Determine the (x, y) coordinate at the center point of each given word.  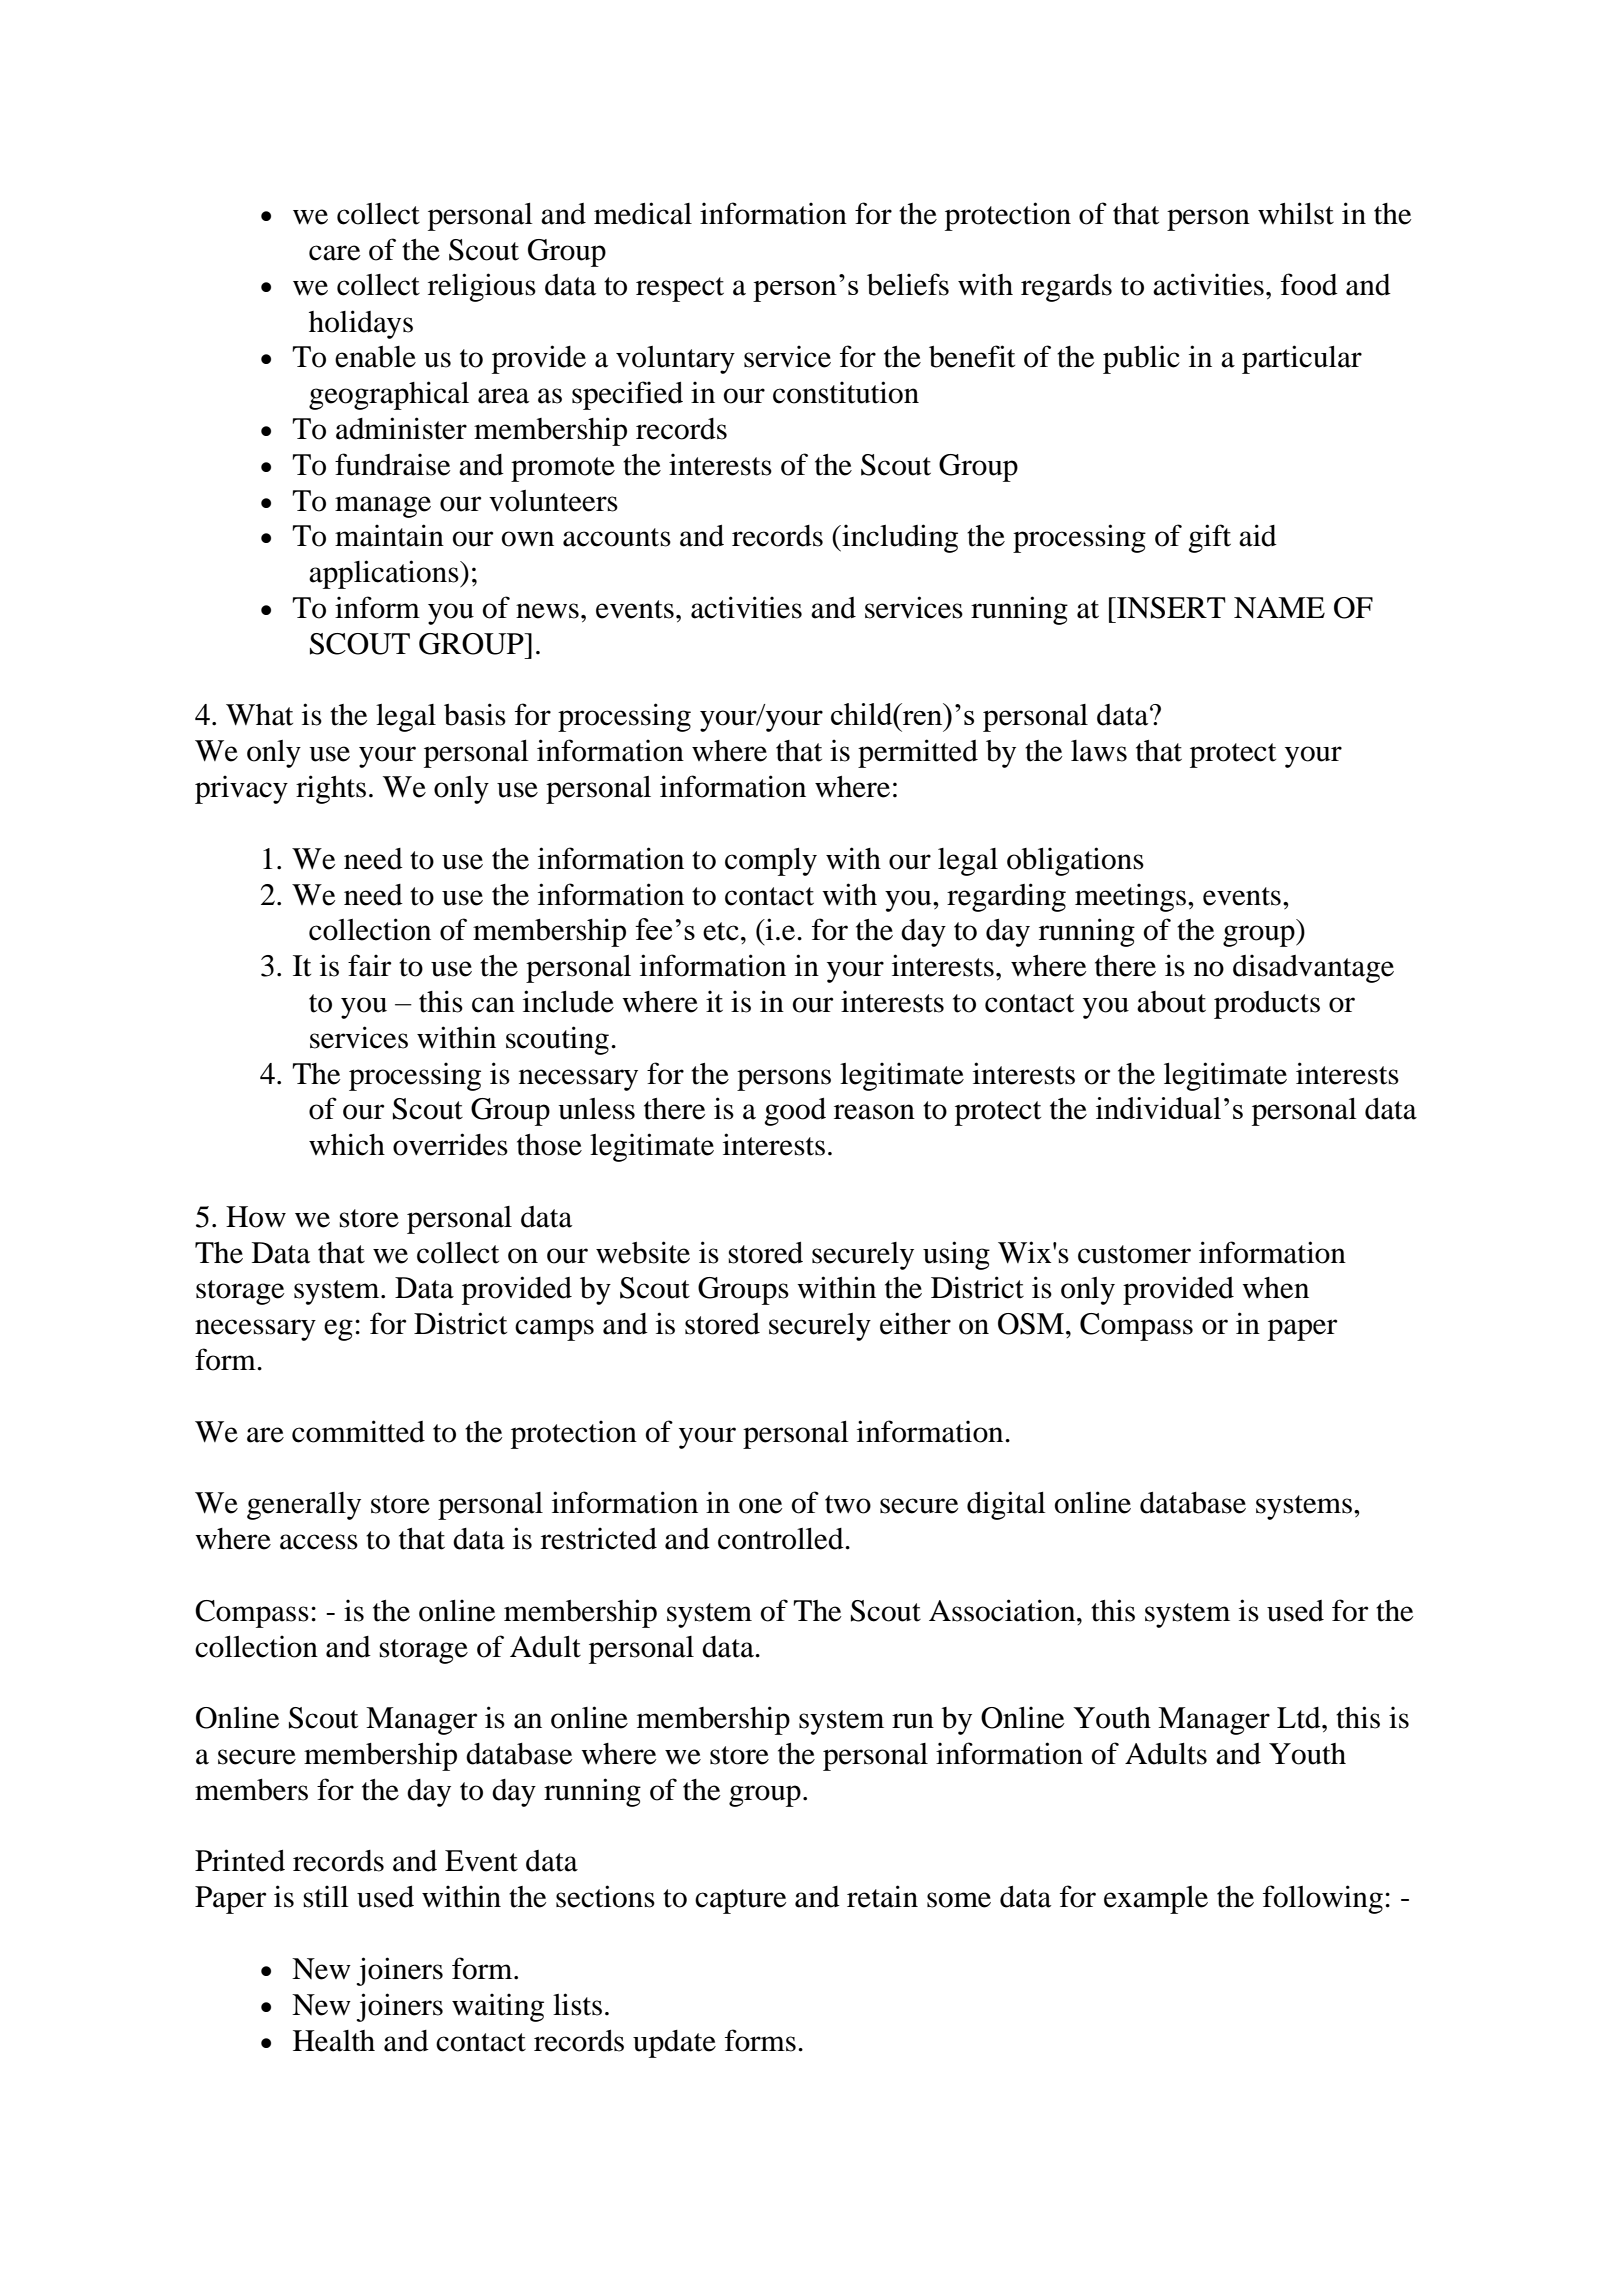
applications (385, 574)
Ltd (1300, 1718)
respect (680, 289)
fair (370, 965)
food (1309, 284)
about (1171, 1002)
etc (721, 931)
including (899, 538)
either (915, 1323)
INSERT (1170, 608)
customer (1134, 1254)
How (256, 1217)
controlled (782, 1539)
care (335, 253)
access (319, 1542)
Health (334, 2041)
